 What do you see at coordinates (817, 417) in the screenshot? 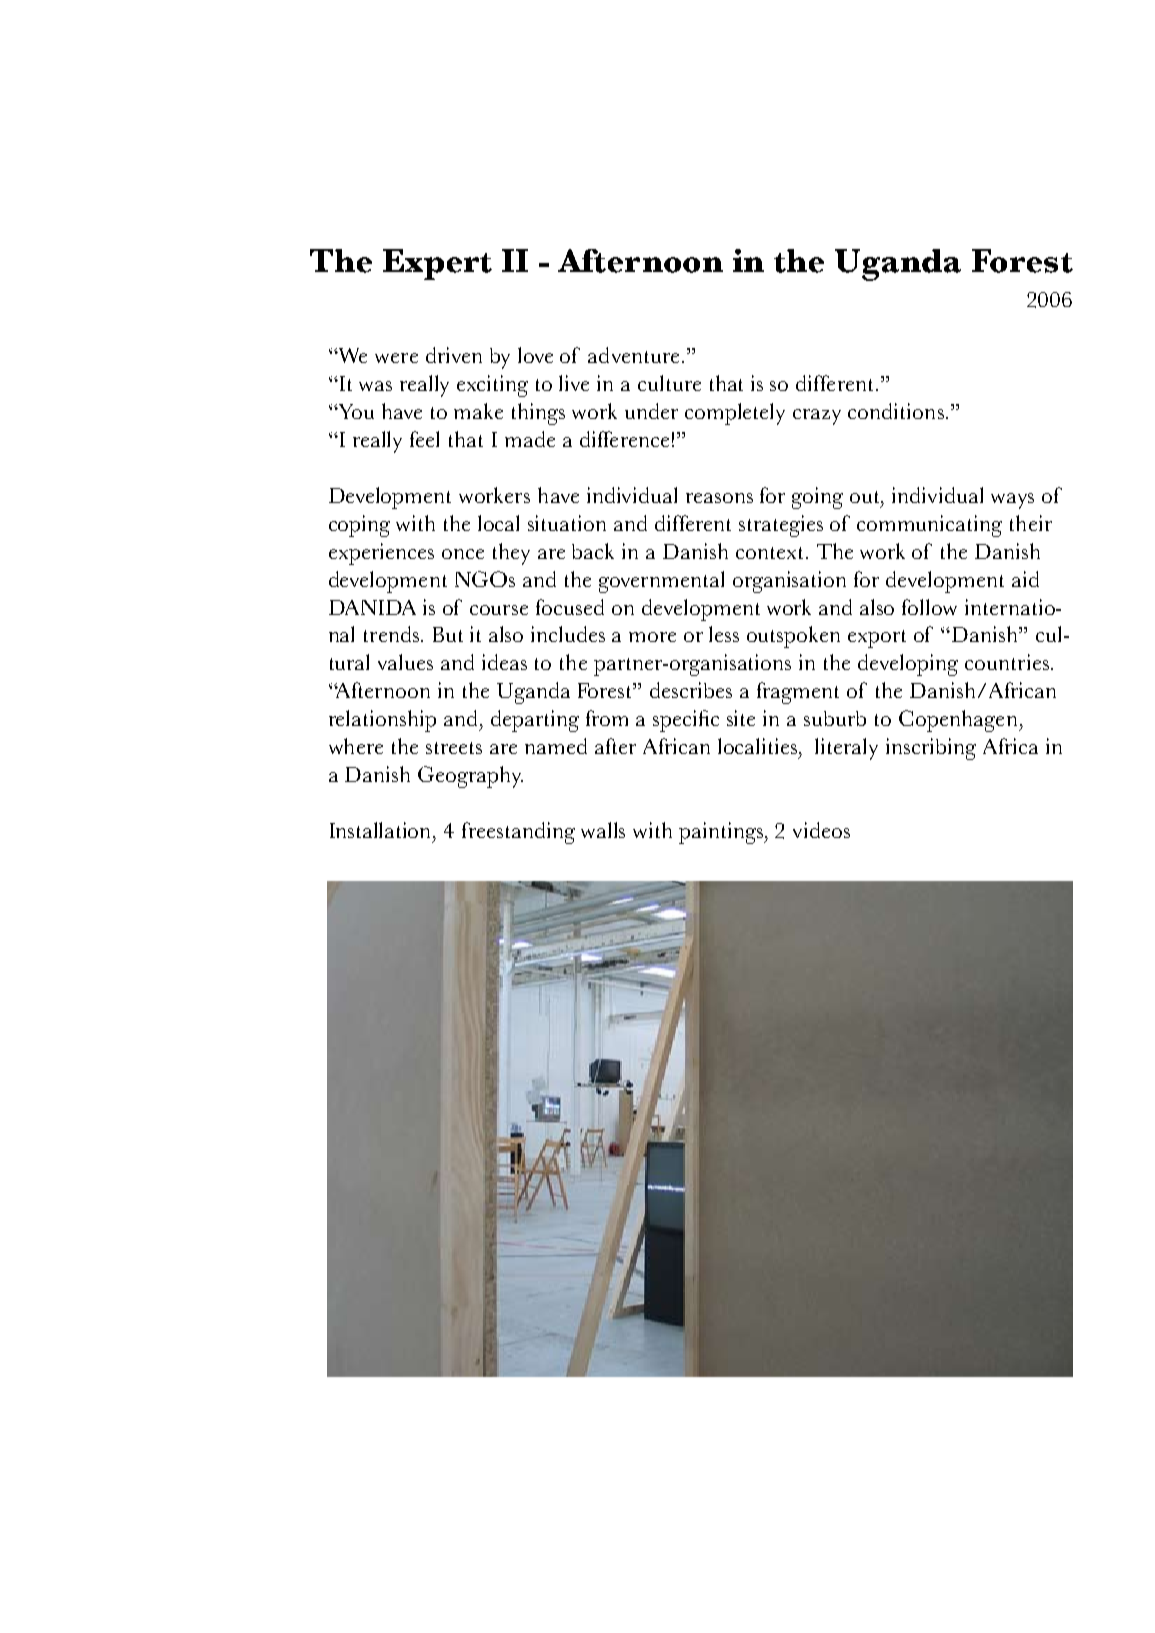
I see `crazy` at bounding box center [817, 417].
